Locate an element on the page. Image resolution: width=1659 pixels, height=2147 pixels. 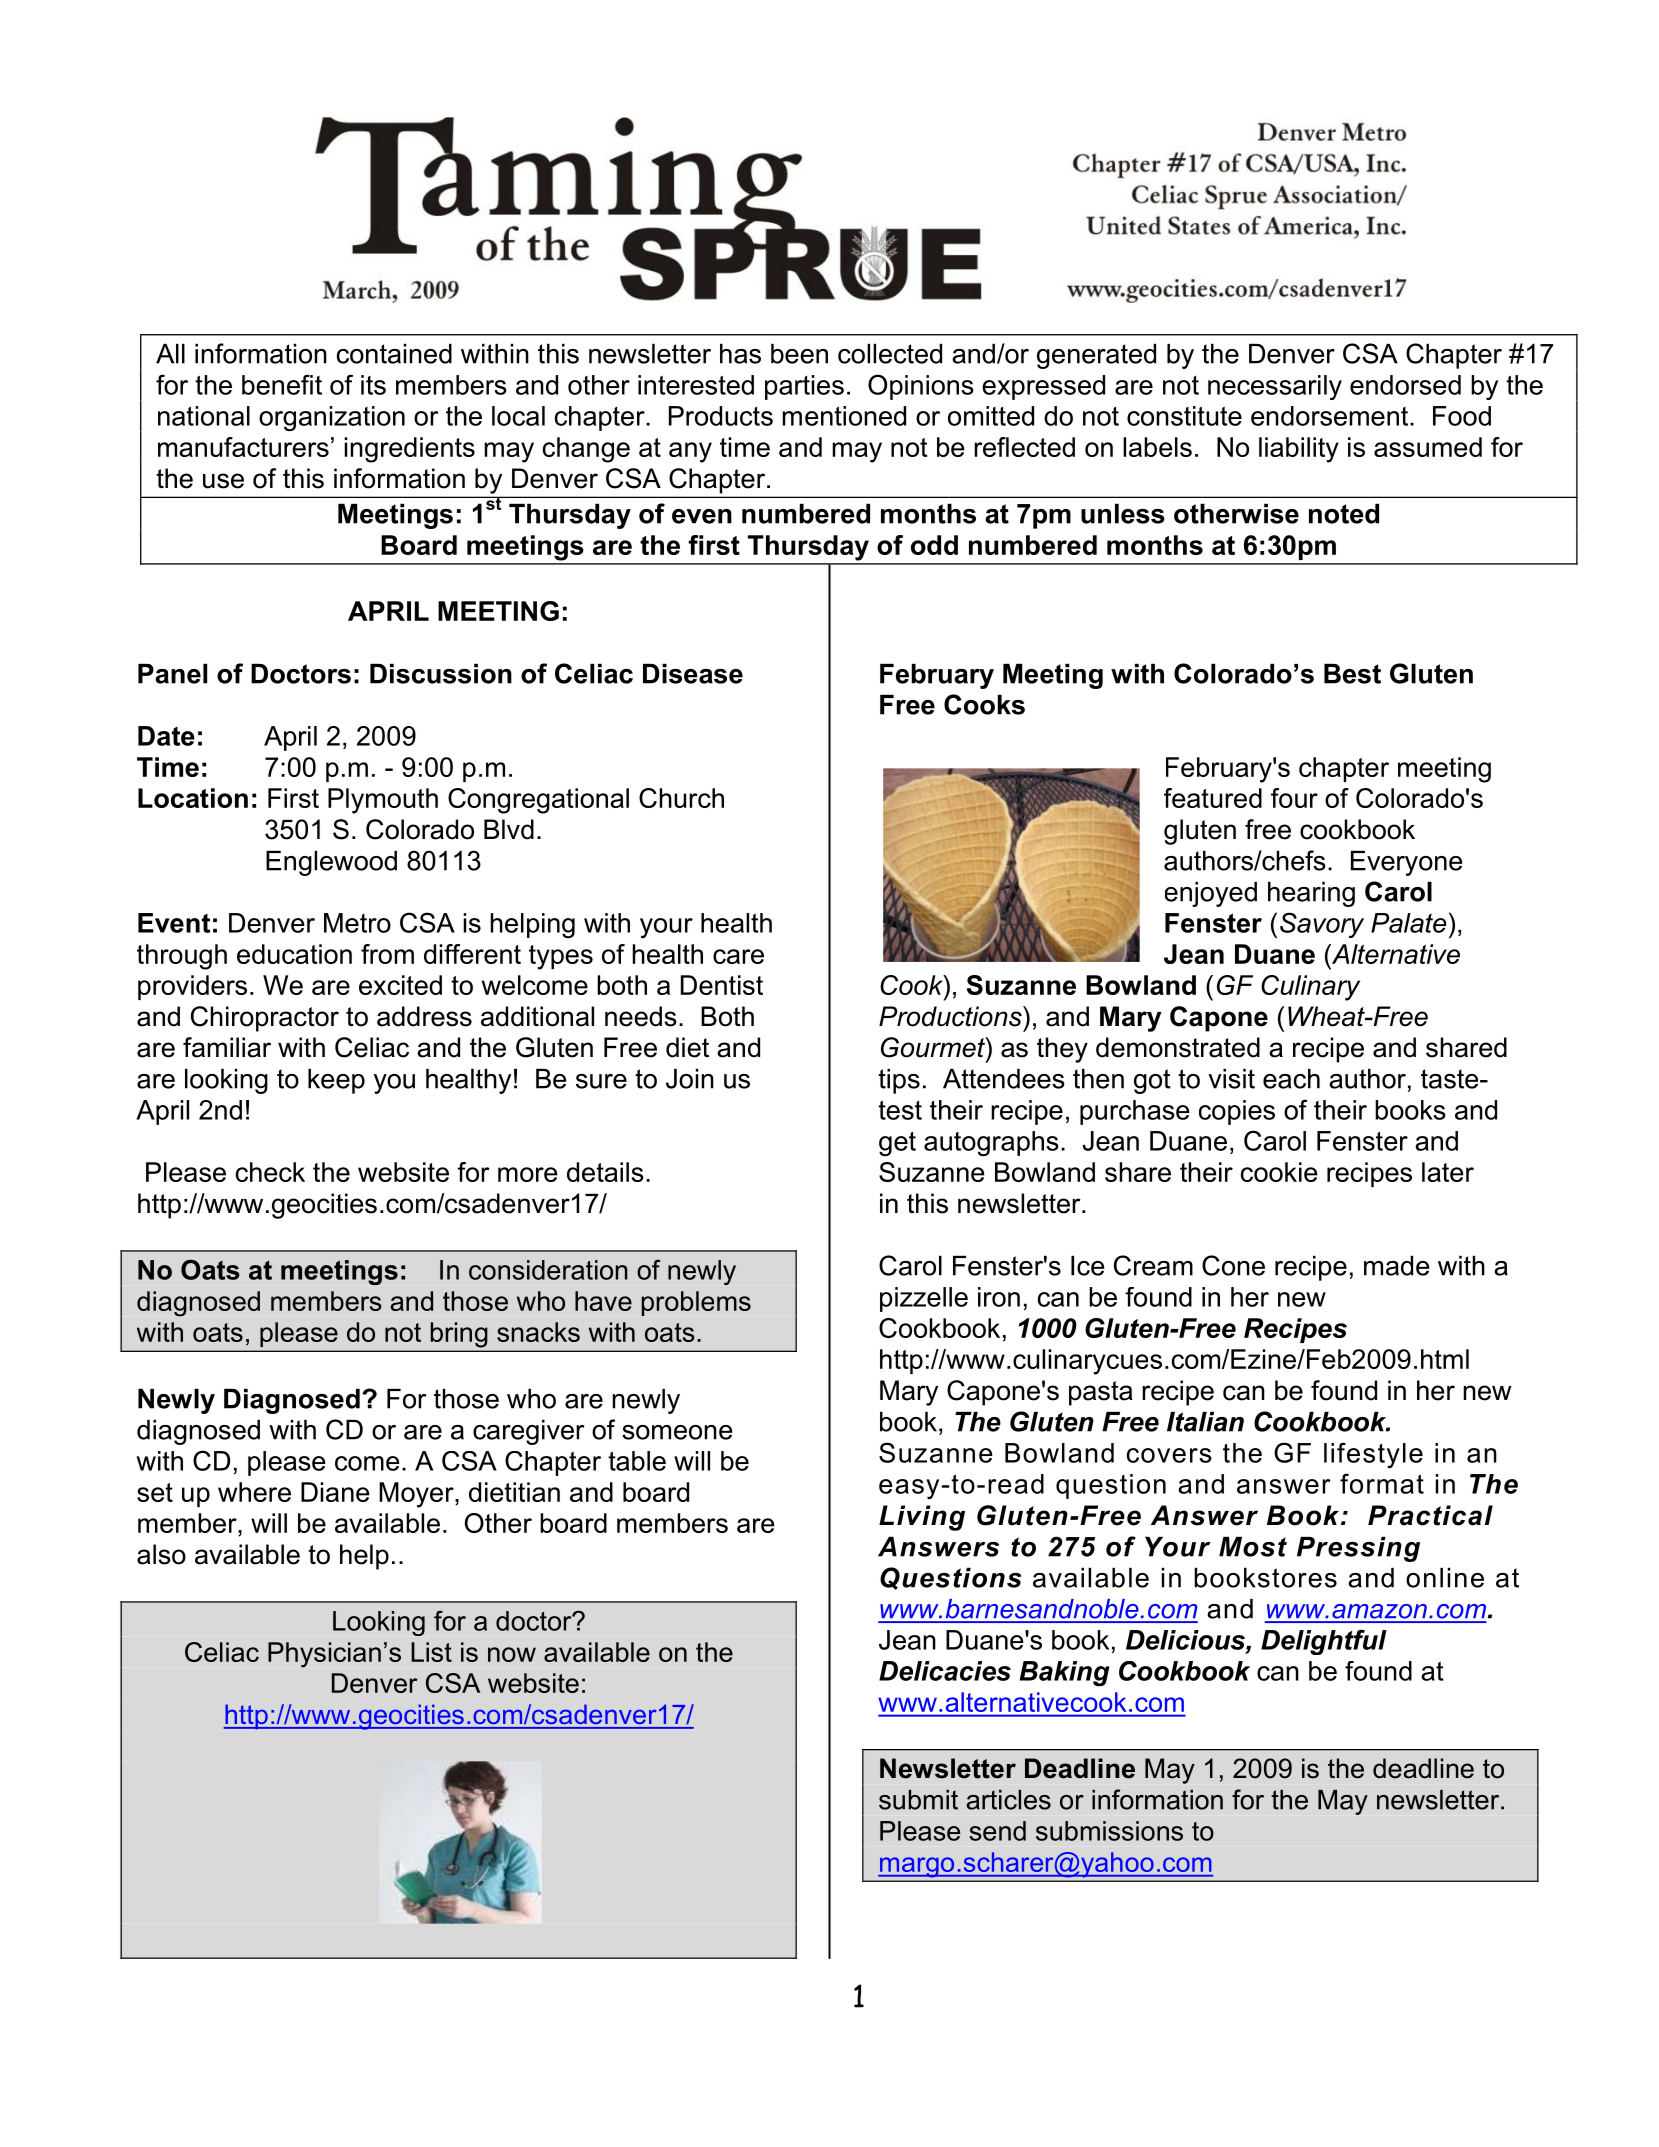
tips is located at coordinates (899, 1081).
